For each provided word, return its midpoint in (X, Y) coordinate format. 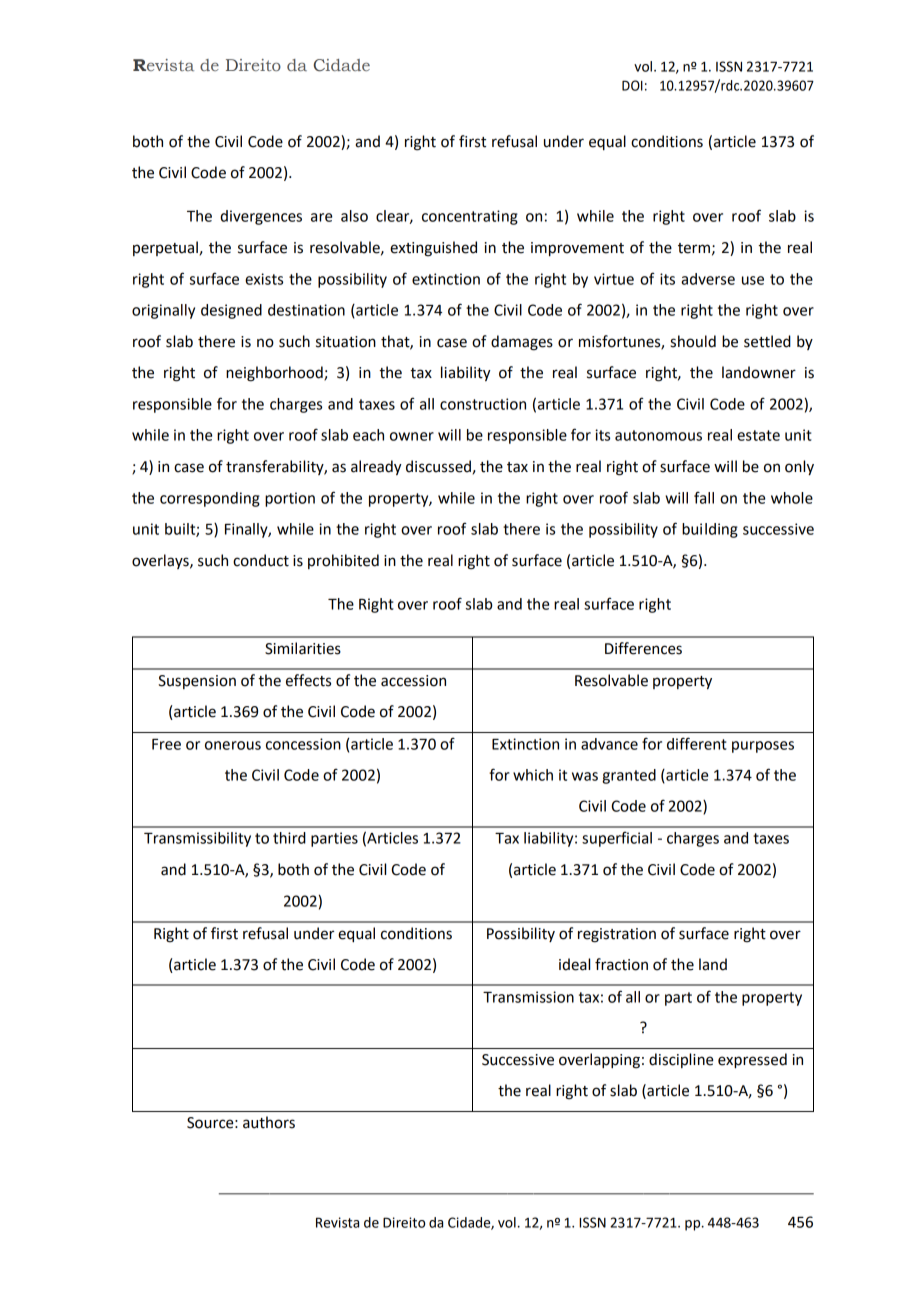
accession (413, 681)
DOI (632, 85)
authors (269, 1122)
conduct (261, 560)
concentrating (470, 217)
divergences (261, 217)
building (710, 530)
